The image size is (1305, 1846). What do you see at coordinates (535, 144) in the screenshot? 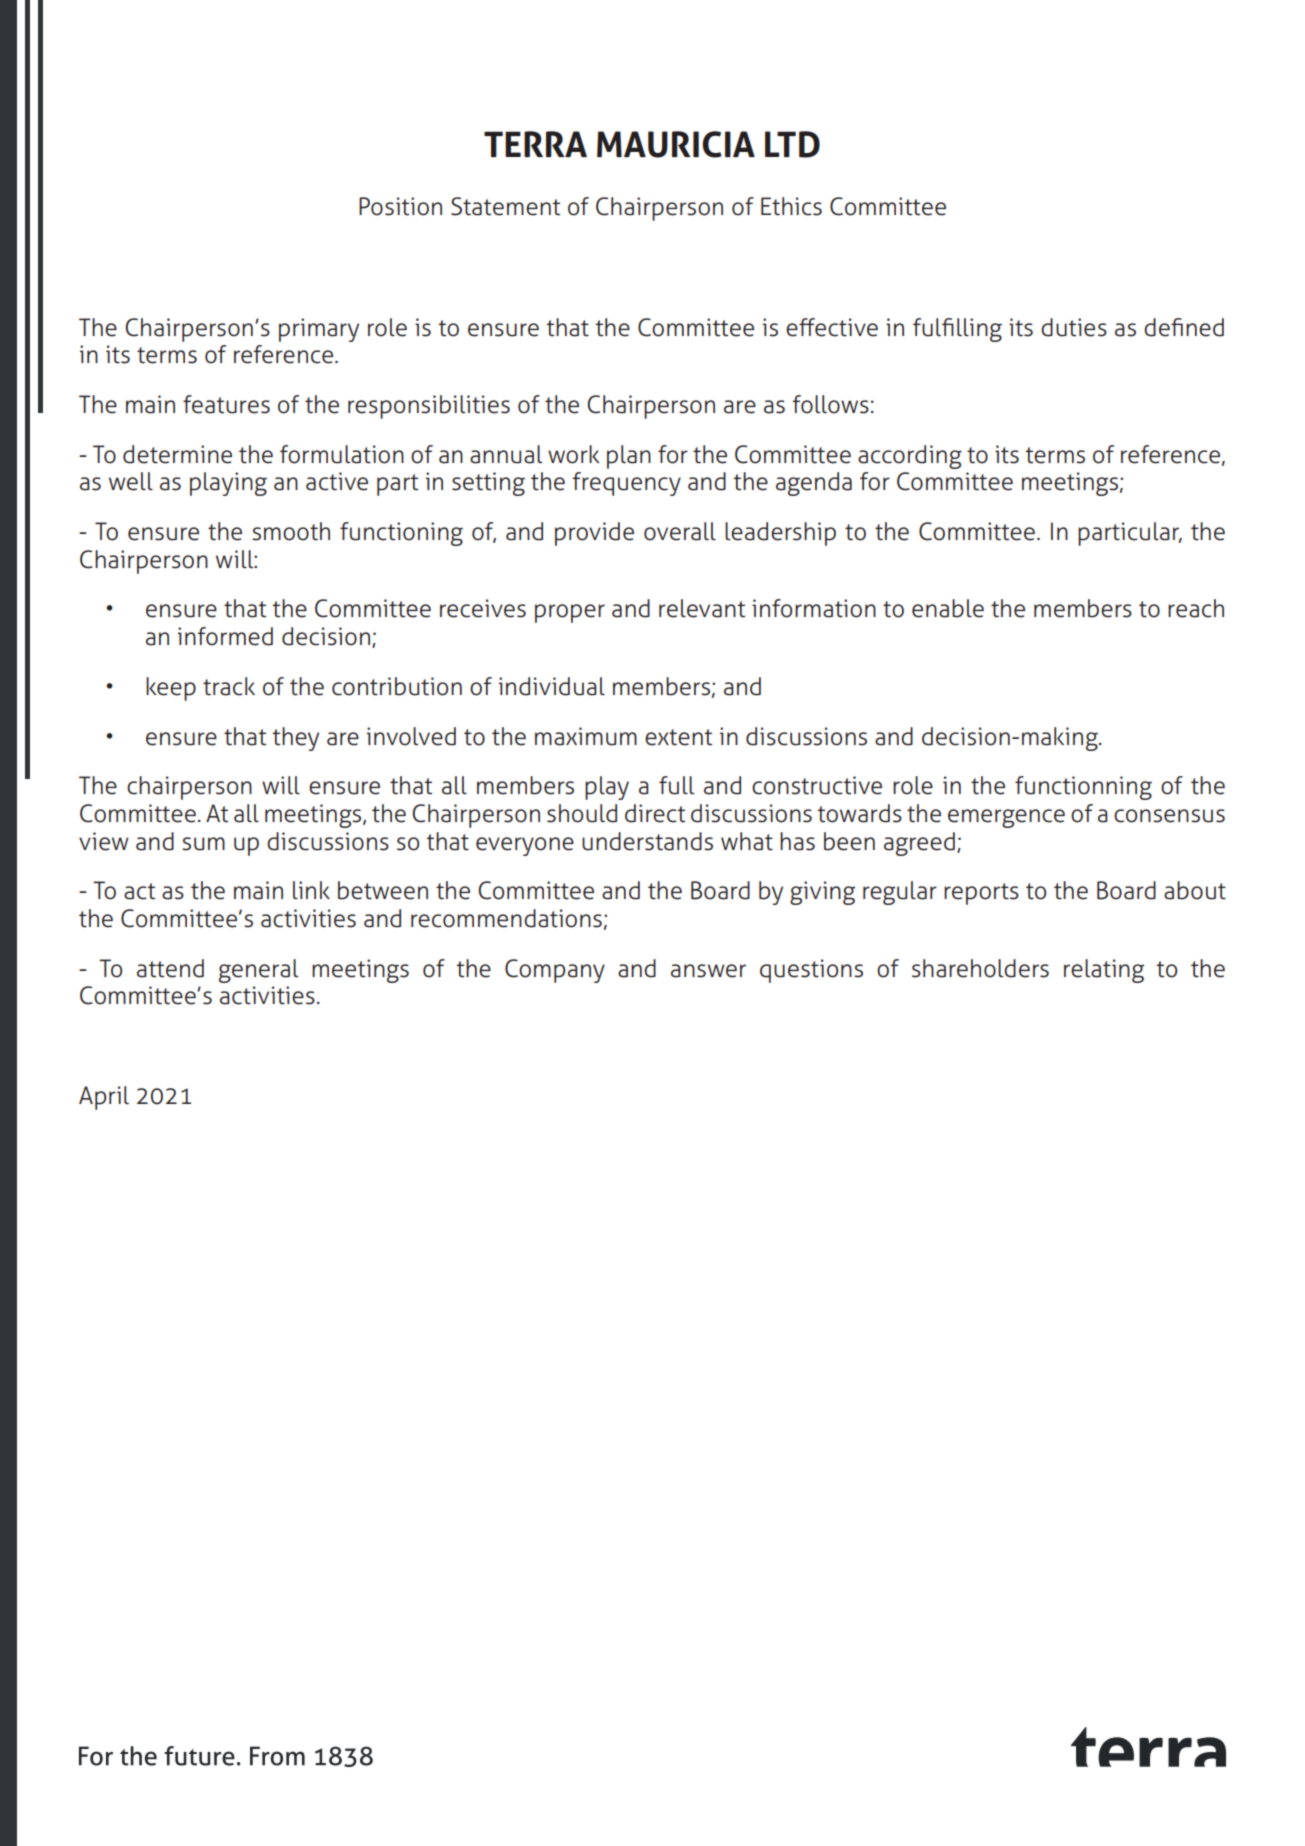
I see `TERRA` at bounding box center [535, 144].
